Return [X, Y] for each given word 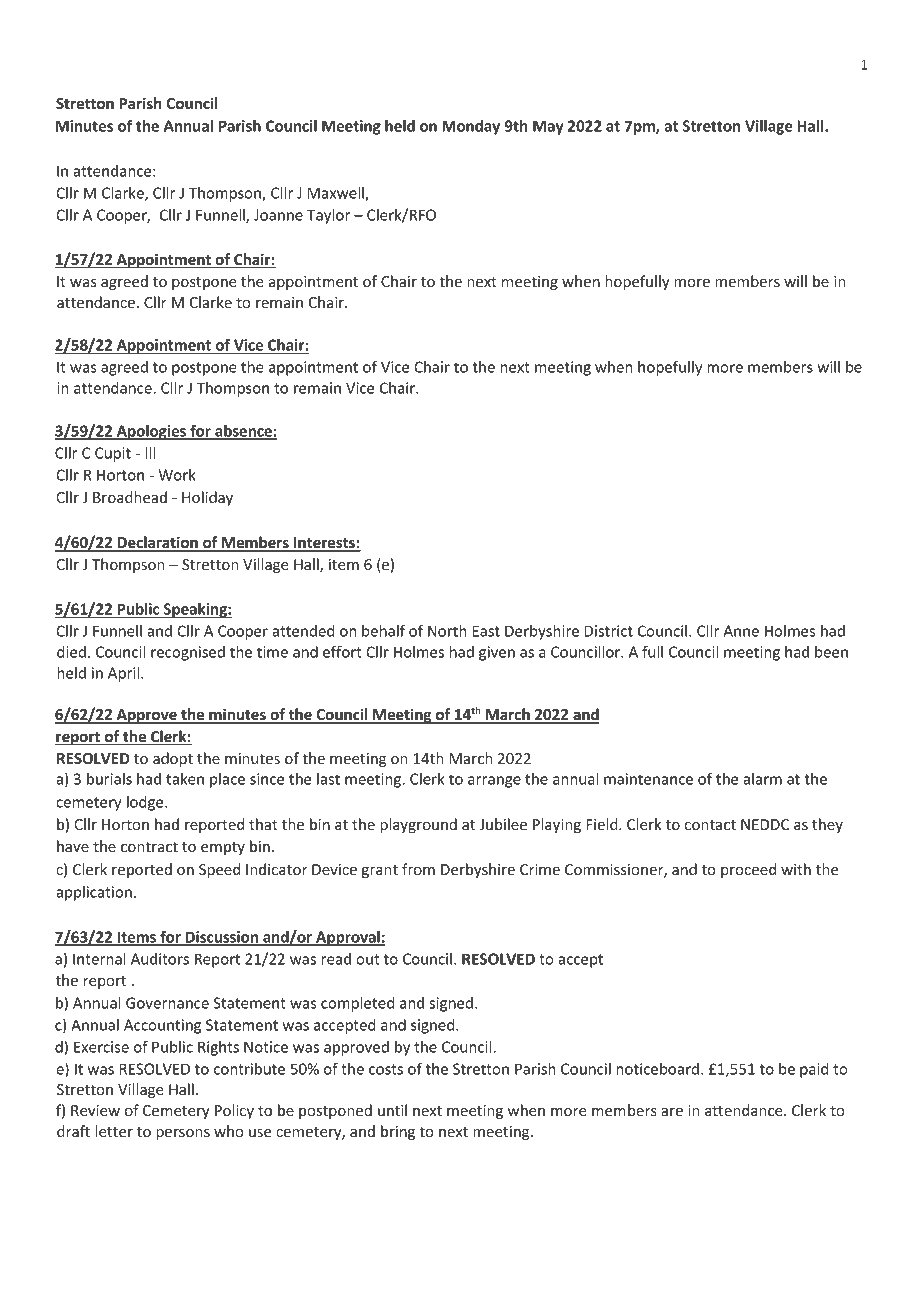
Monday [471, 127]
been [831, 652]
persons [183, 1134]
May [548, 127]
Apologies [151, 432]
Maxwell [337, 194]
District [609, 631]
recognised [188, 653]
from [418, 869]
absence [243, 432]
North [447, 631]
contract [149, 847]
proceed [748, 870]
